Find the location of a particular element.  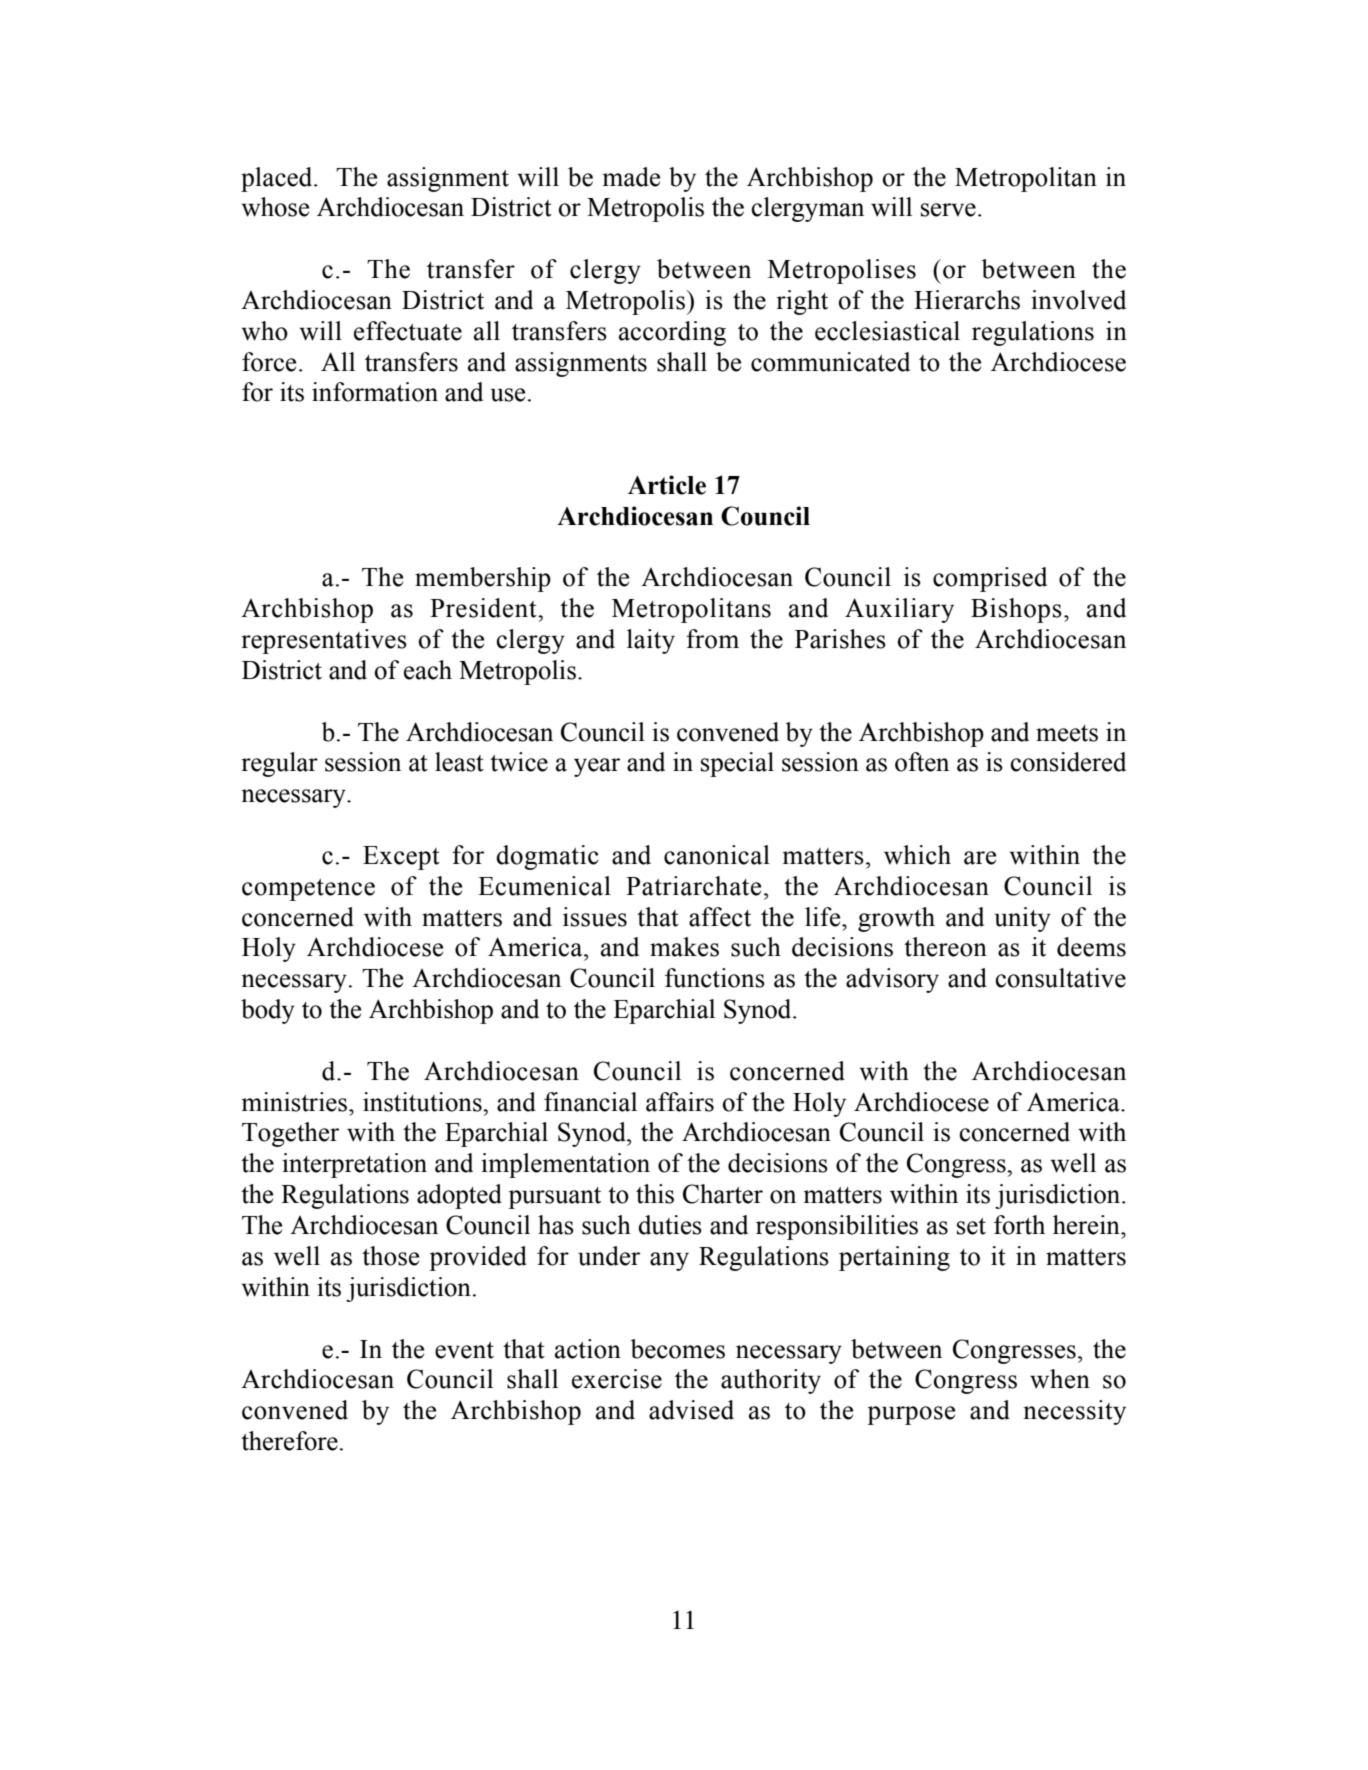

whose is located at coordinates (275, 207).
